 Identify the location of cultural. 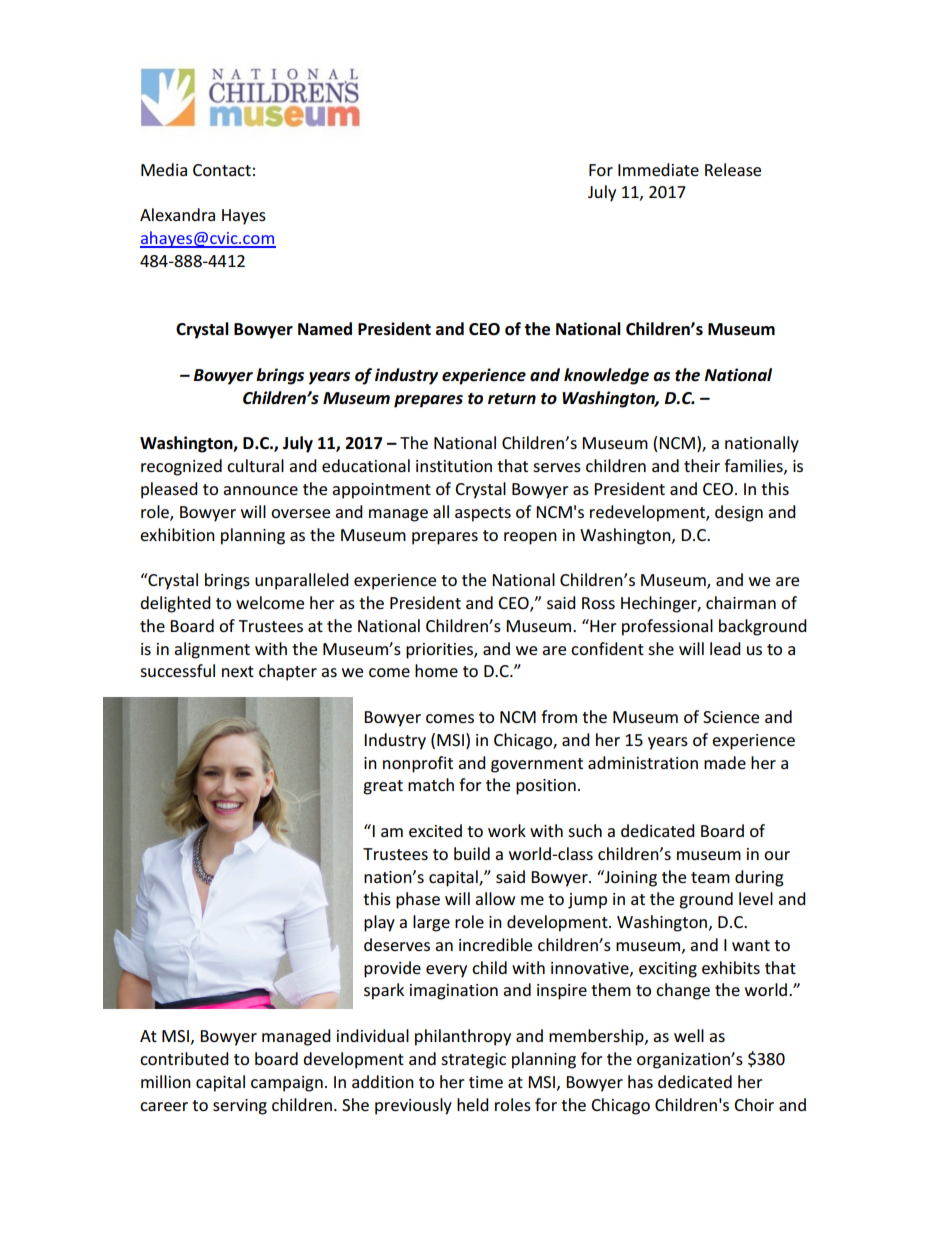
(255, 465).
